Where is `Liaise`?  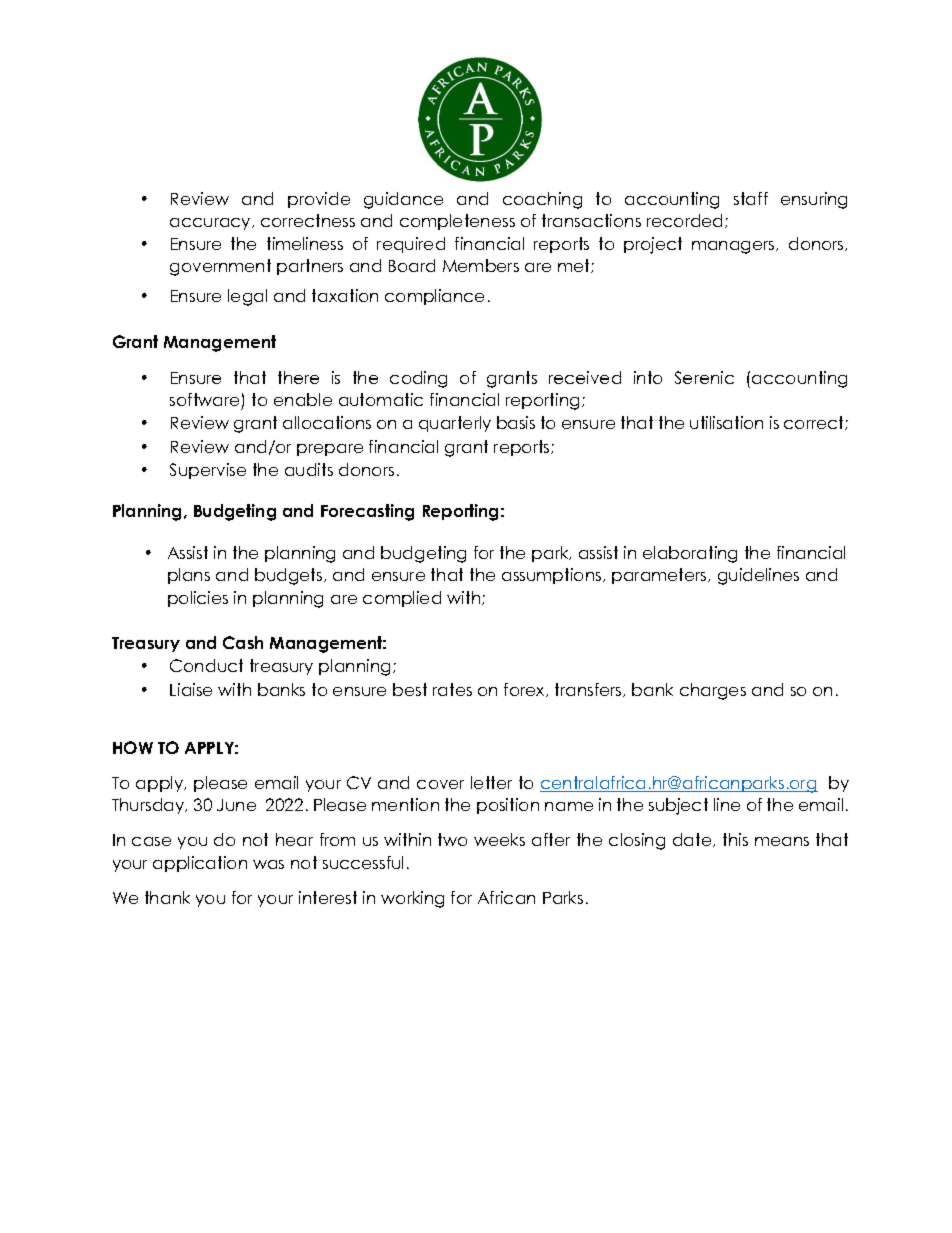 Liaise is located at coordinates (191, 689).
